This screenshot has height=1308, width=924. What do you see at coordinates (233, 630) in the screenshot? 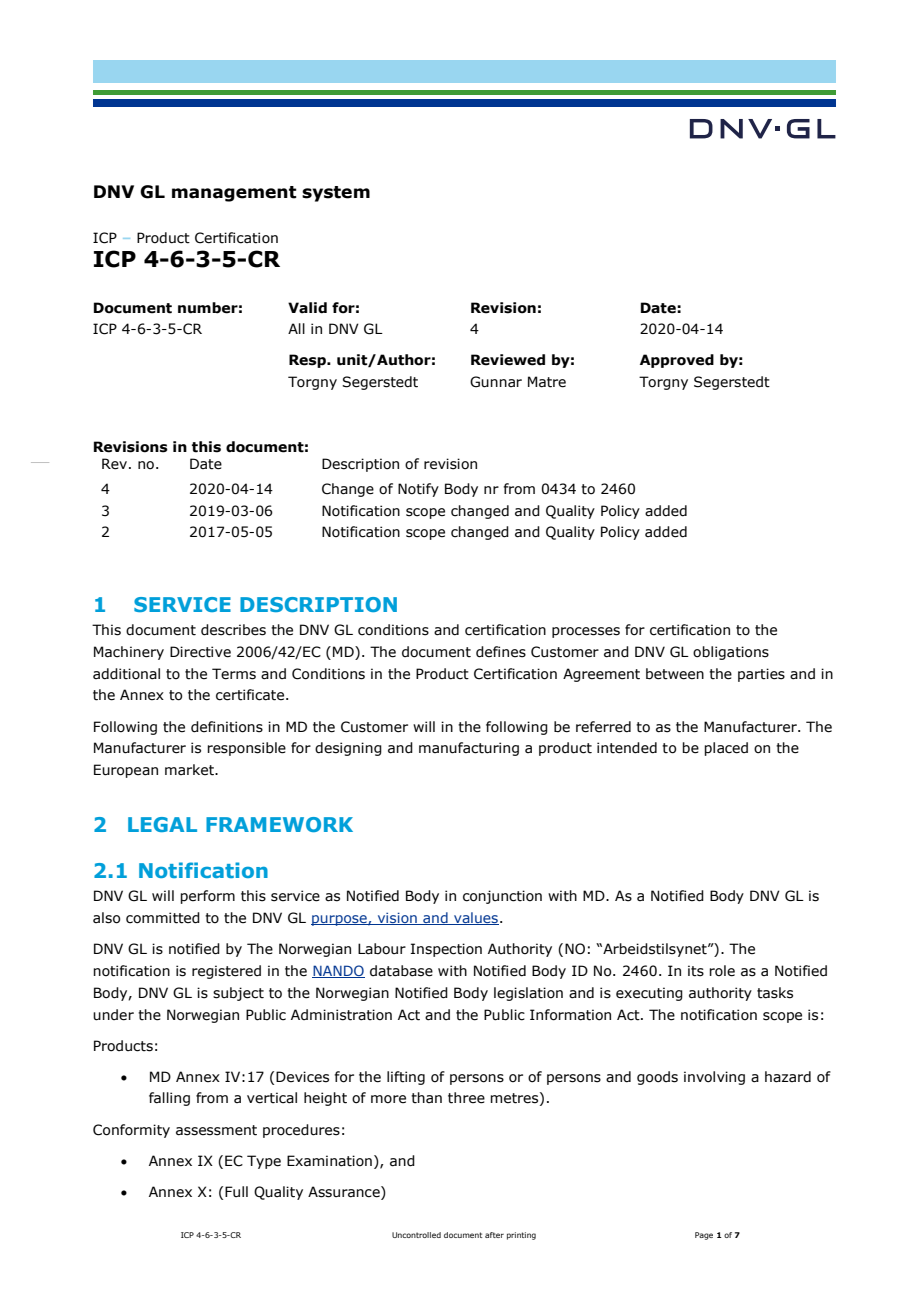
I see `describes` at bounding box center [233, 630].
